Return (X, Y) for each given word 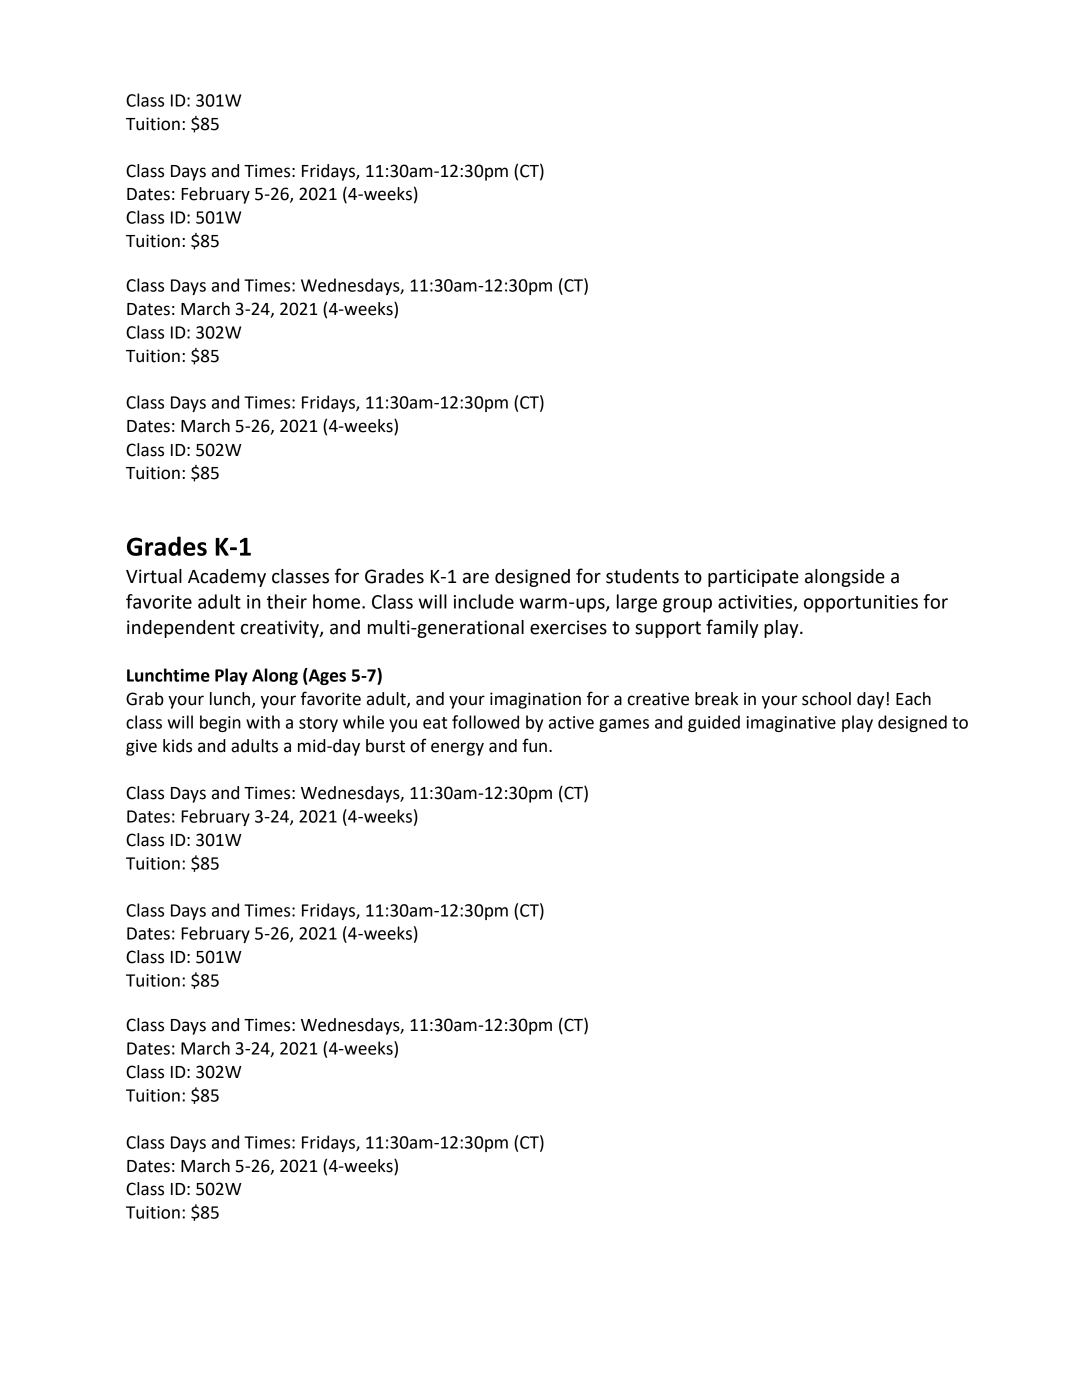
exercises (568, 627)
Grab (145, 699)
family (732, 628)
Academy (227, 578)
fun (534, 745)
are (476, 578)
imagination (535, 700)
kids (177, 746)
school (826, 699)
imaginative (791, 724)
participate (753, 578)
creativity (281, 629)
